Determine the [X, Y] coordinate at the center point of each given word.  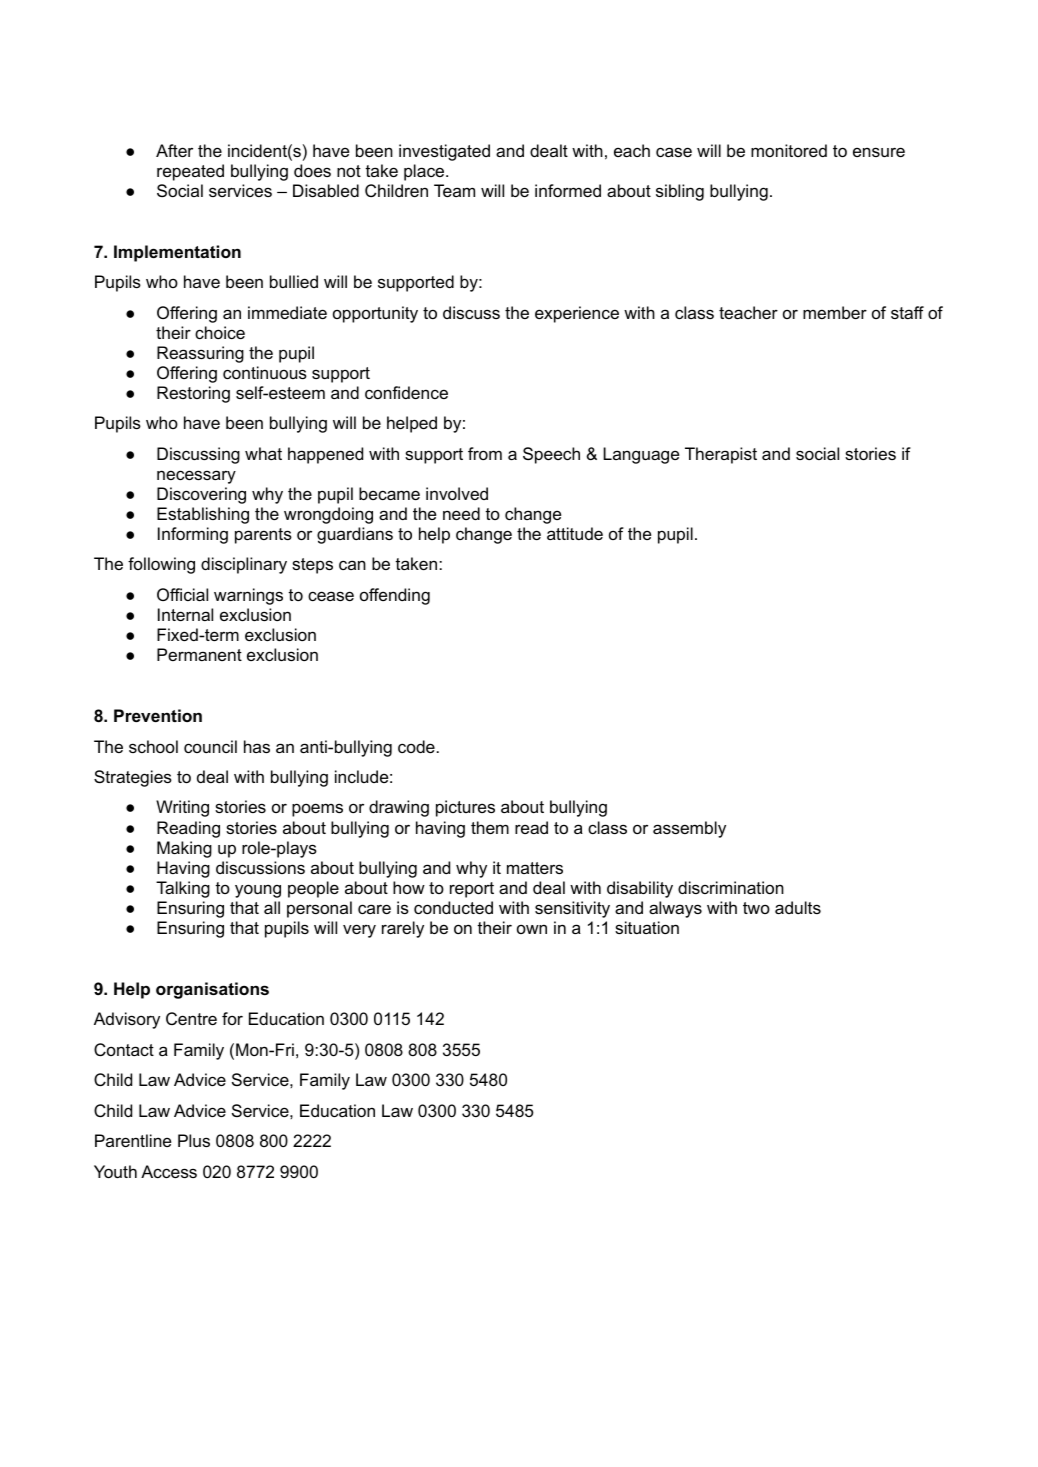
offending [395, 596]
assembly [689, 829]
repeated [190, 172]
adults [798, 907]
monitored [789, 150]
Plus [194, 1140]
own [532, 929]
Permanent [199, 654]
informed [568, 190]
